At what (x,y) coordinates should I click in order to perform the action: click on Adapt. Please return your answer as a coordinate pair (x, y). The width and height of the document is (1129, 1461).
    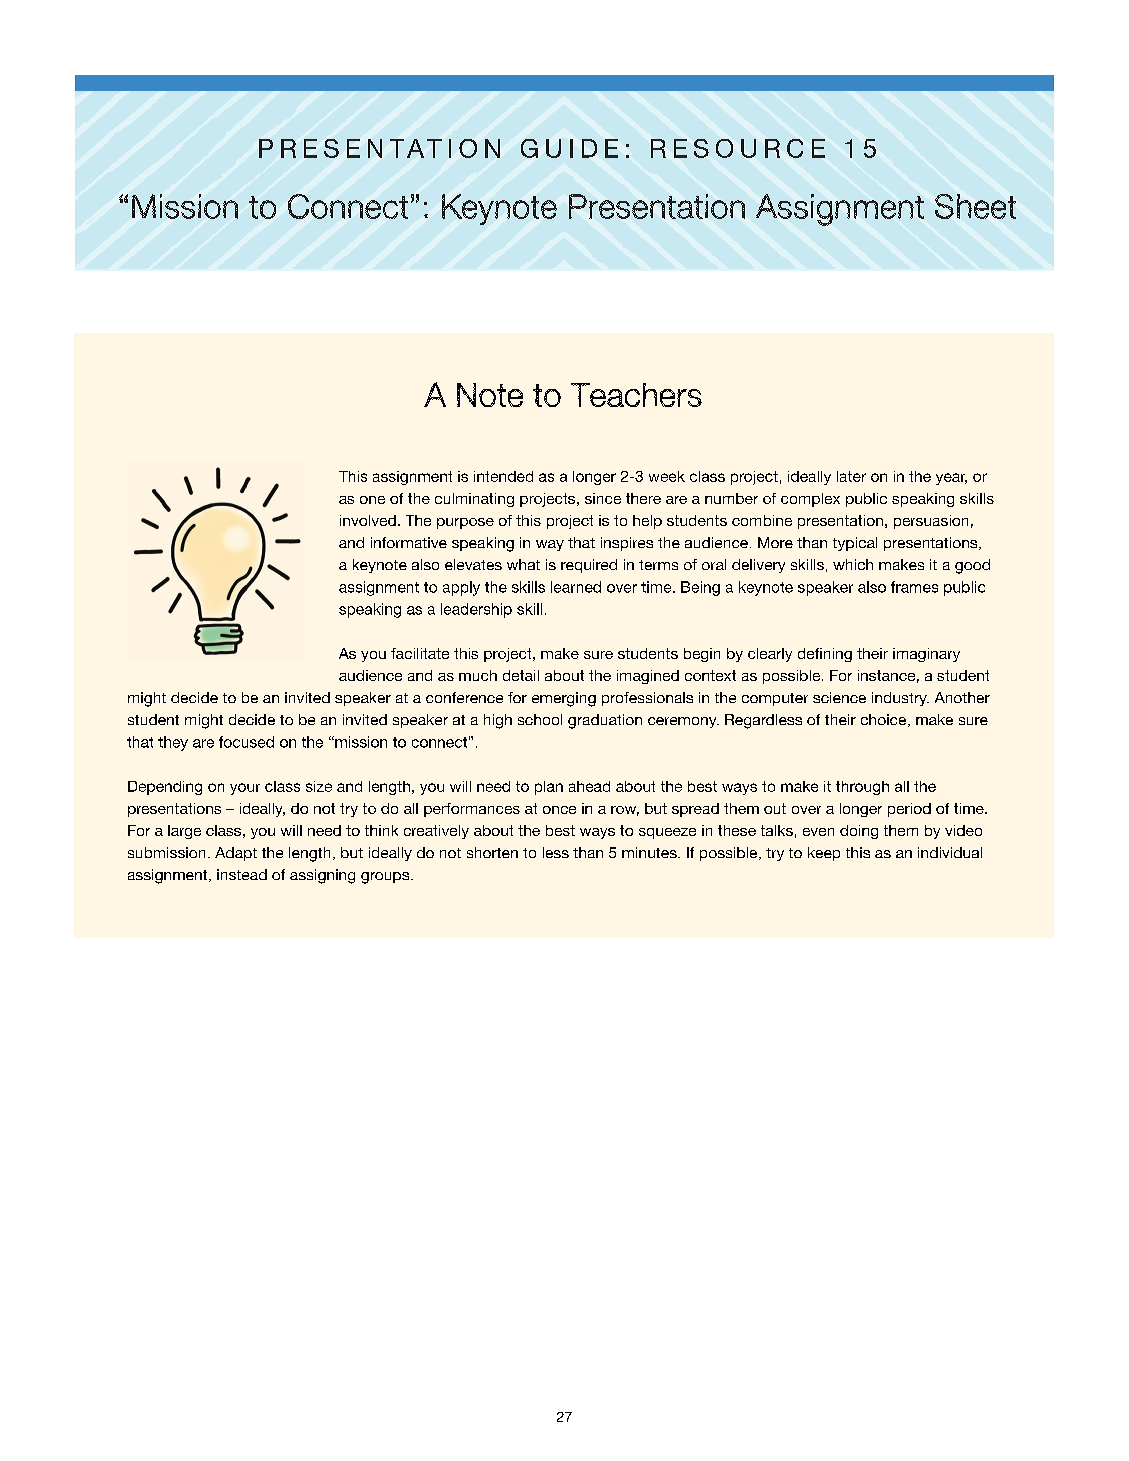
    Looking at the image, I should click on (236, 854).
